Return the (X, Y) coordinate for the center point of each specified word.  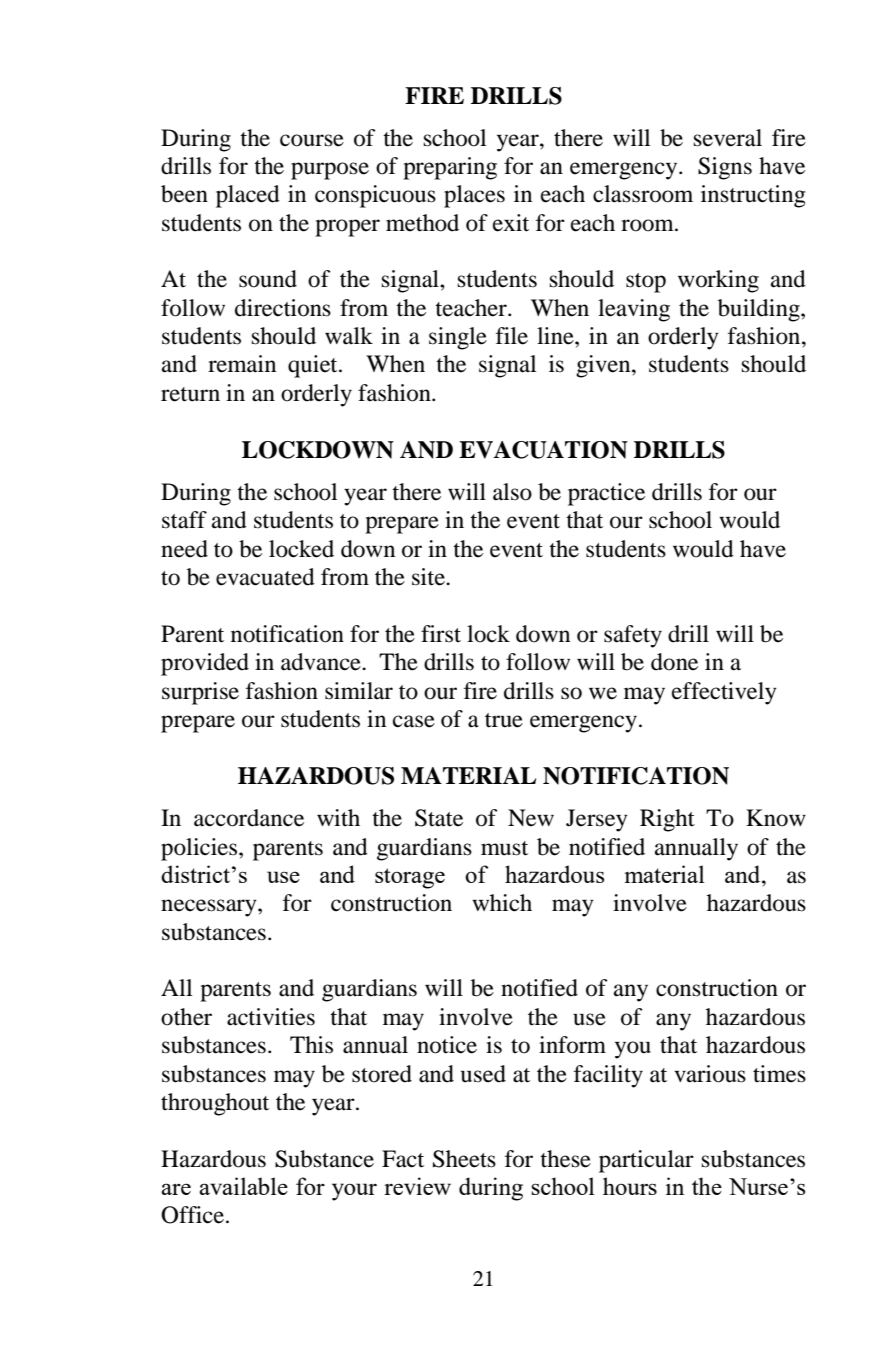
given (604, 366)
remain (242, 364)
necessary (210, 908)
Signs (725, 168)
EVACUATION (543, 450)
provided (205, 664)
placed (248, 196)
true (504, 720)
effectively (724, 693)
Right (667, 820)
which (502, 903)
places (474, 196)
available (243, 1186)
